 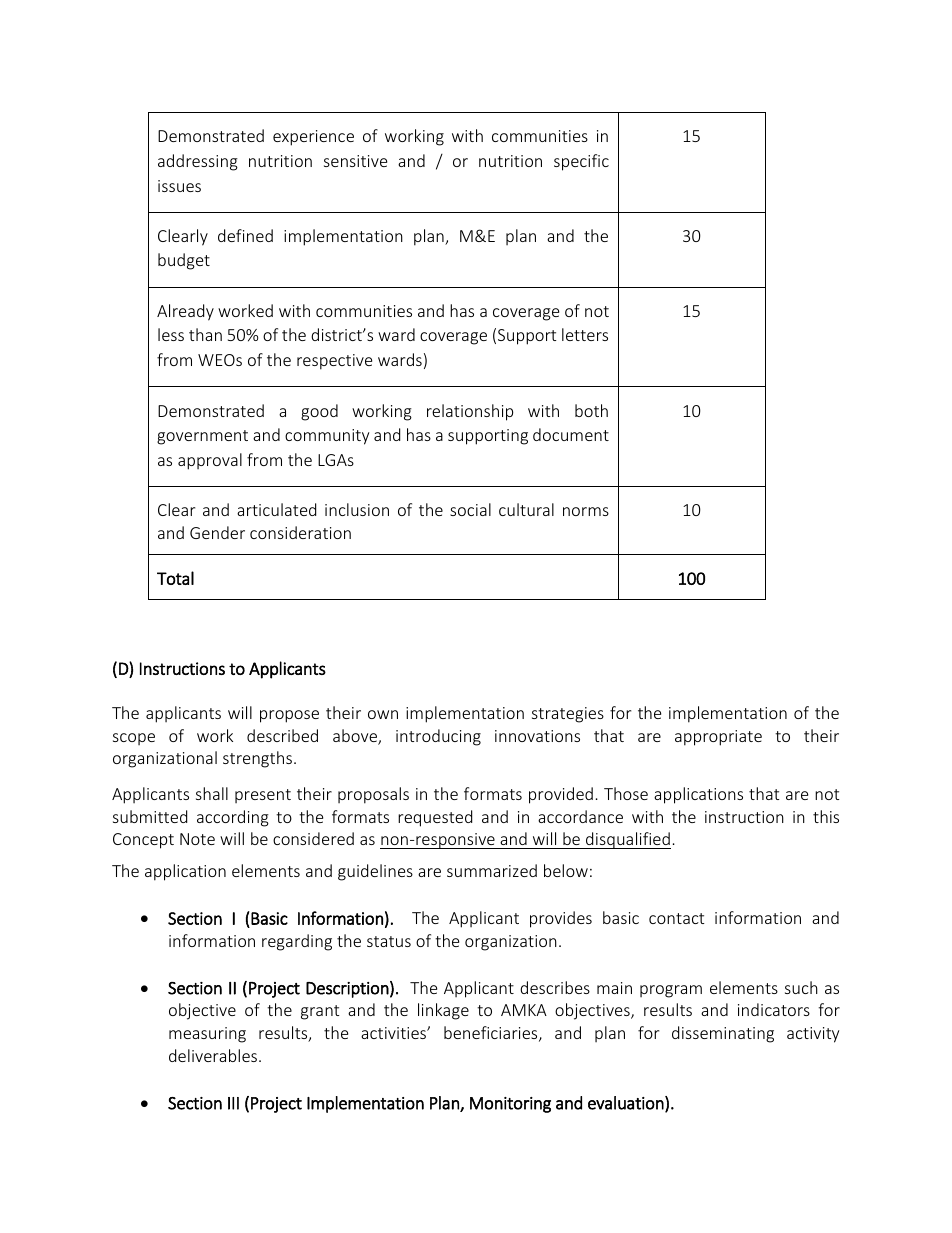 What do you see at coordinates (202, 437) in the document?
I see `government` at bounding box center [202, 437].
